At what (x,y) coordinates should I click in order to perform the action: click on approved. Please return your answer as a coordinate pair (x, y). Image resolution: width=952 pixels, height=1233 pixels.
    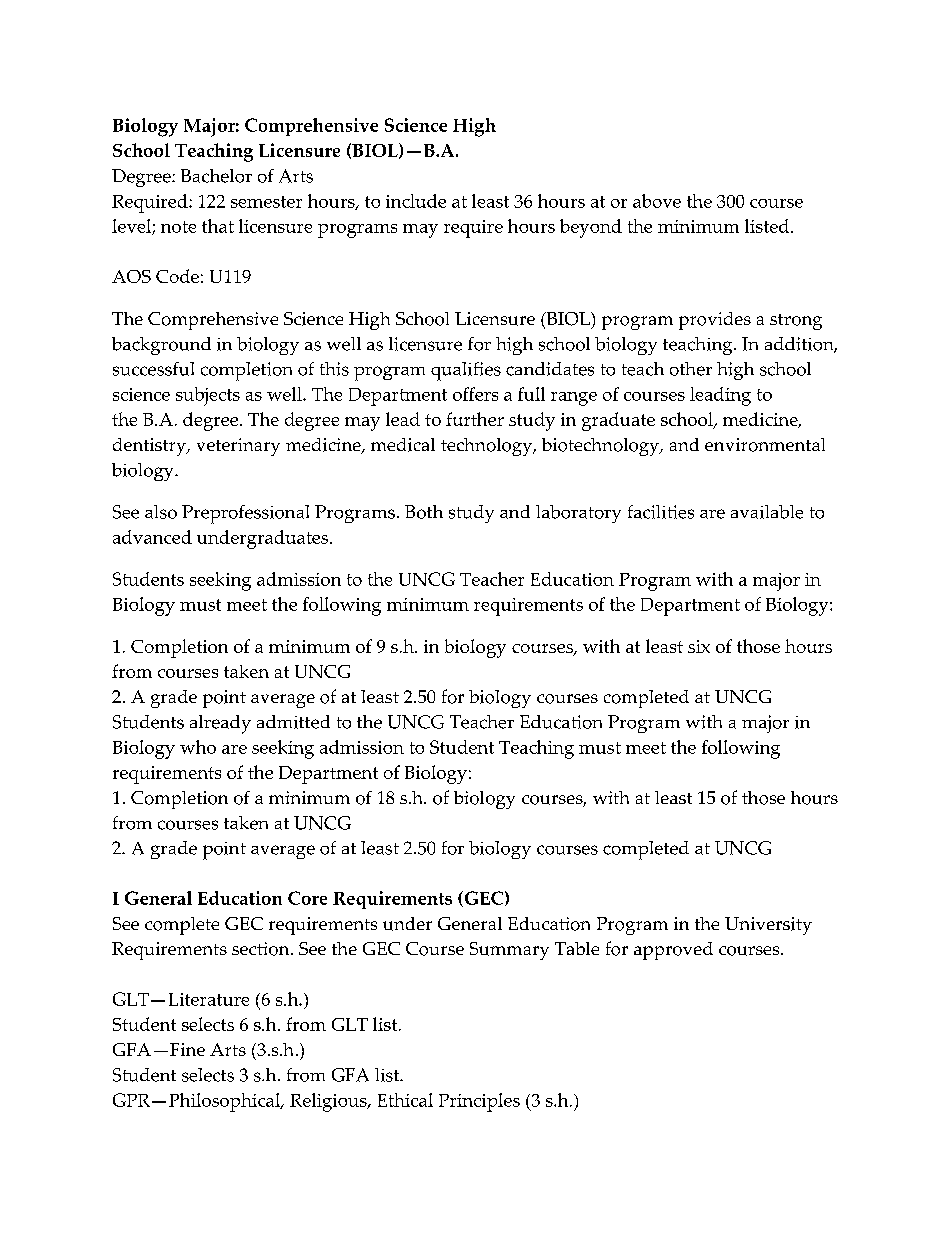
    Looking at the image, I should click on (673, 951).
